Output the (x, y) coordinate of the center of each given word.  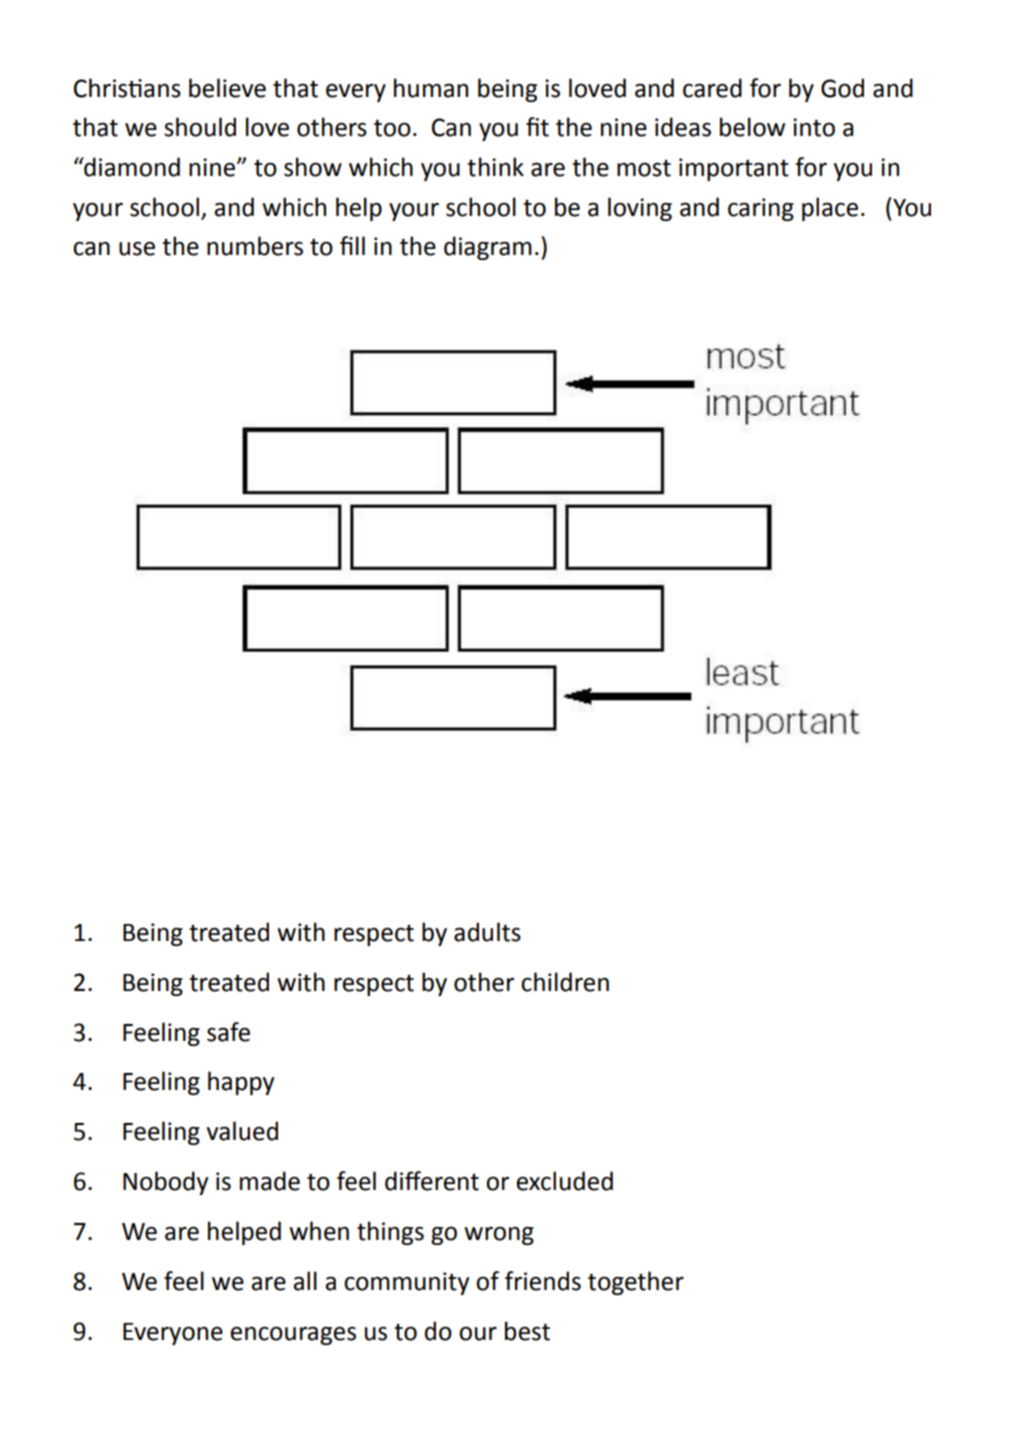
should (200, 127)
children (565, 982)
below (752, 127)
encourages (293, 1335)
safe (228, 1032)
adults (487, 932)
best (527, 1331)
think (495, 167)
